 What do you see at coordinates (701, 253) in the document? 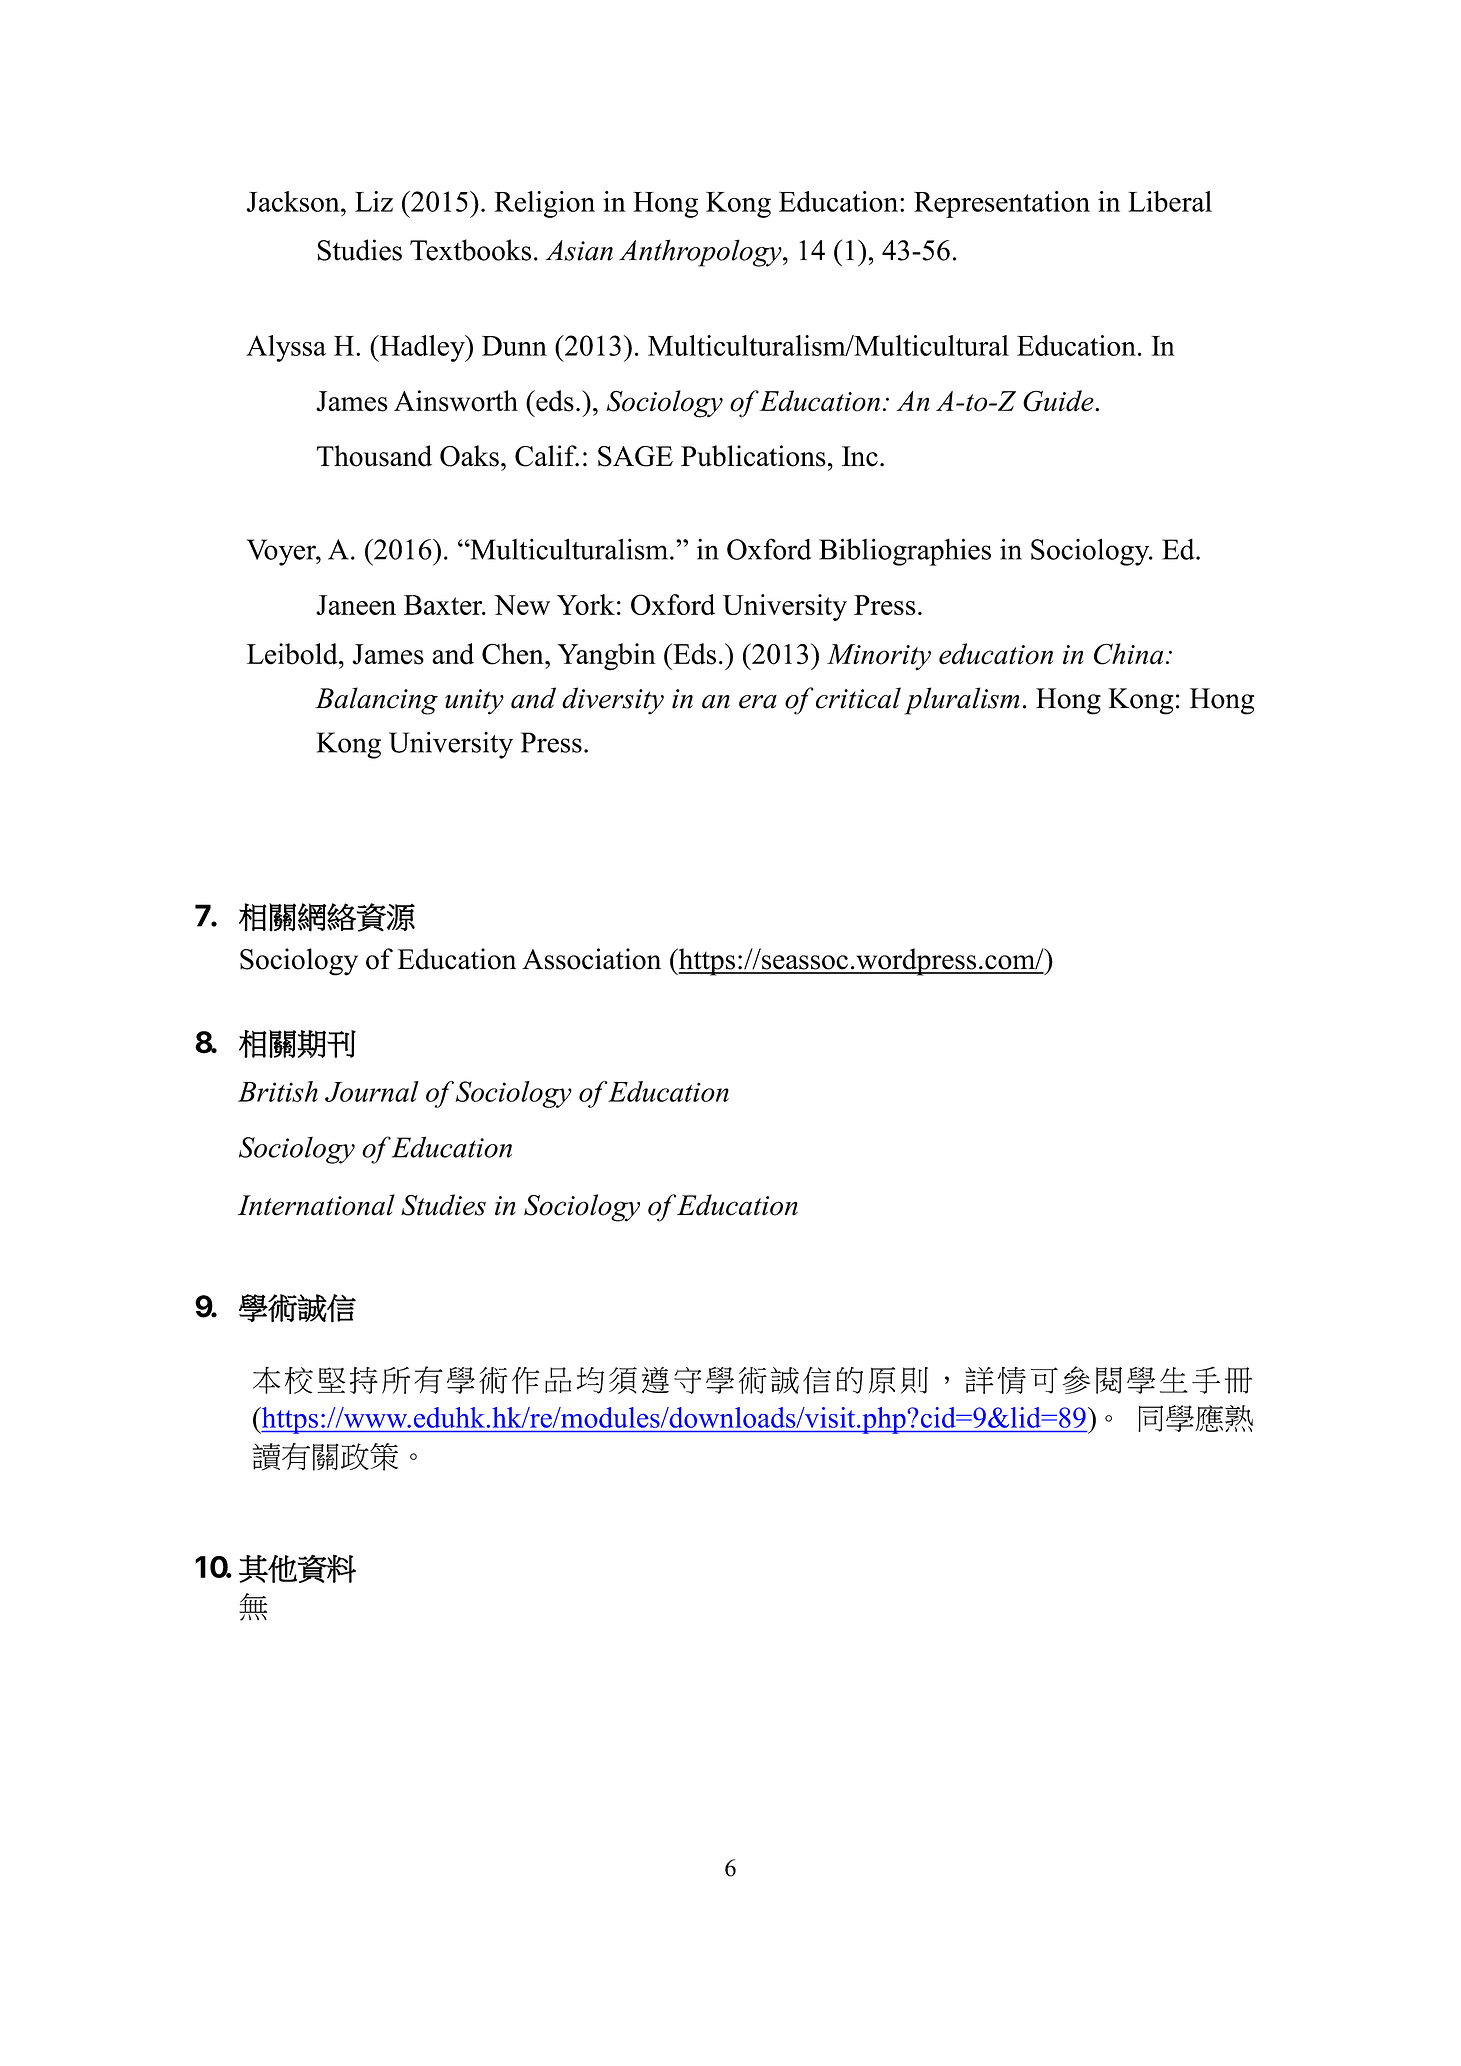
I see `Anthropology` at bounding box center [701, 253].
